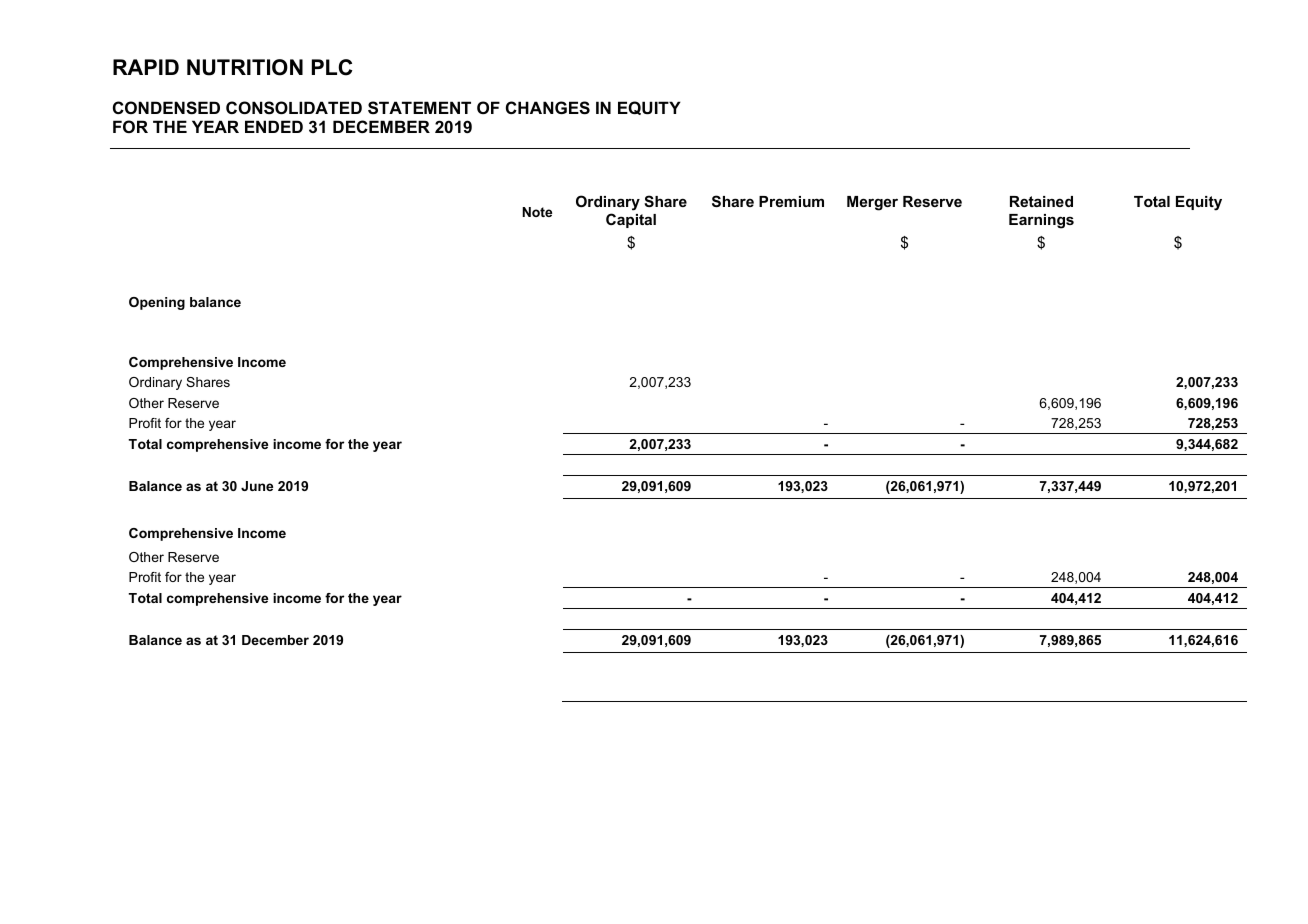  Describe the element at coordinates (548, 108) in the image. I see `CHANGES` at that location.
